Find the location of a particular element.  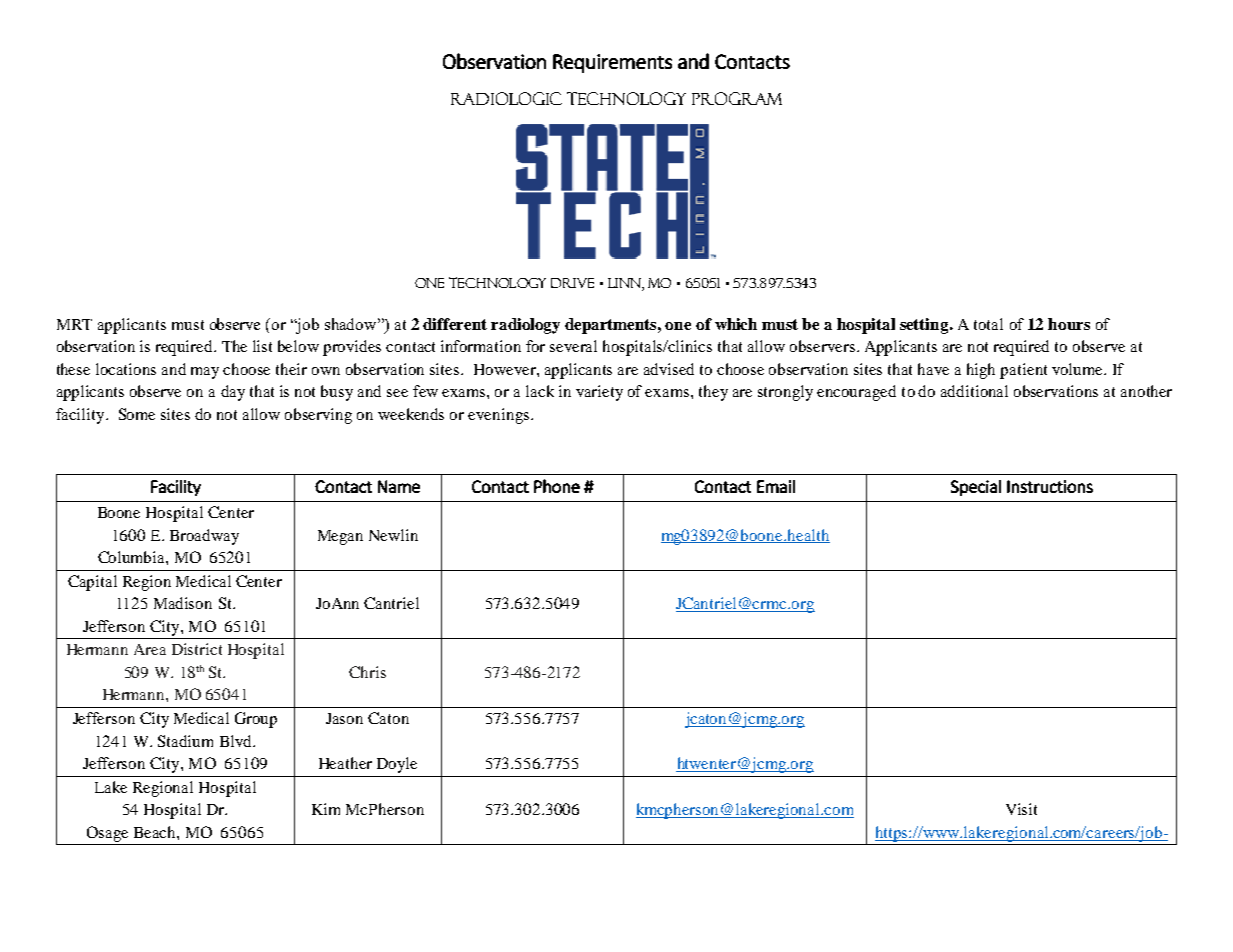

patient is located at coordinates (1023, 371).
